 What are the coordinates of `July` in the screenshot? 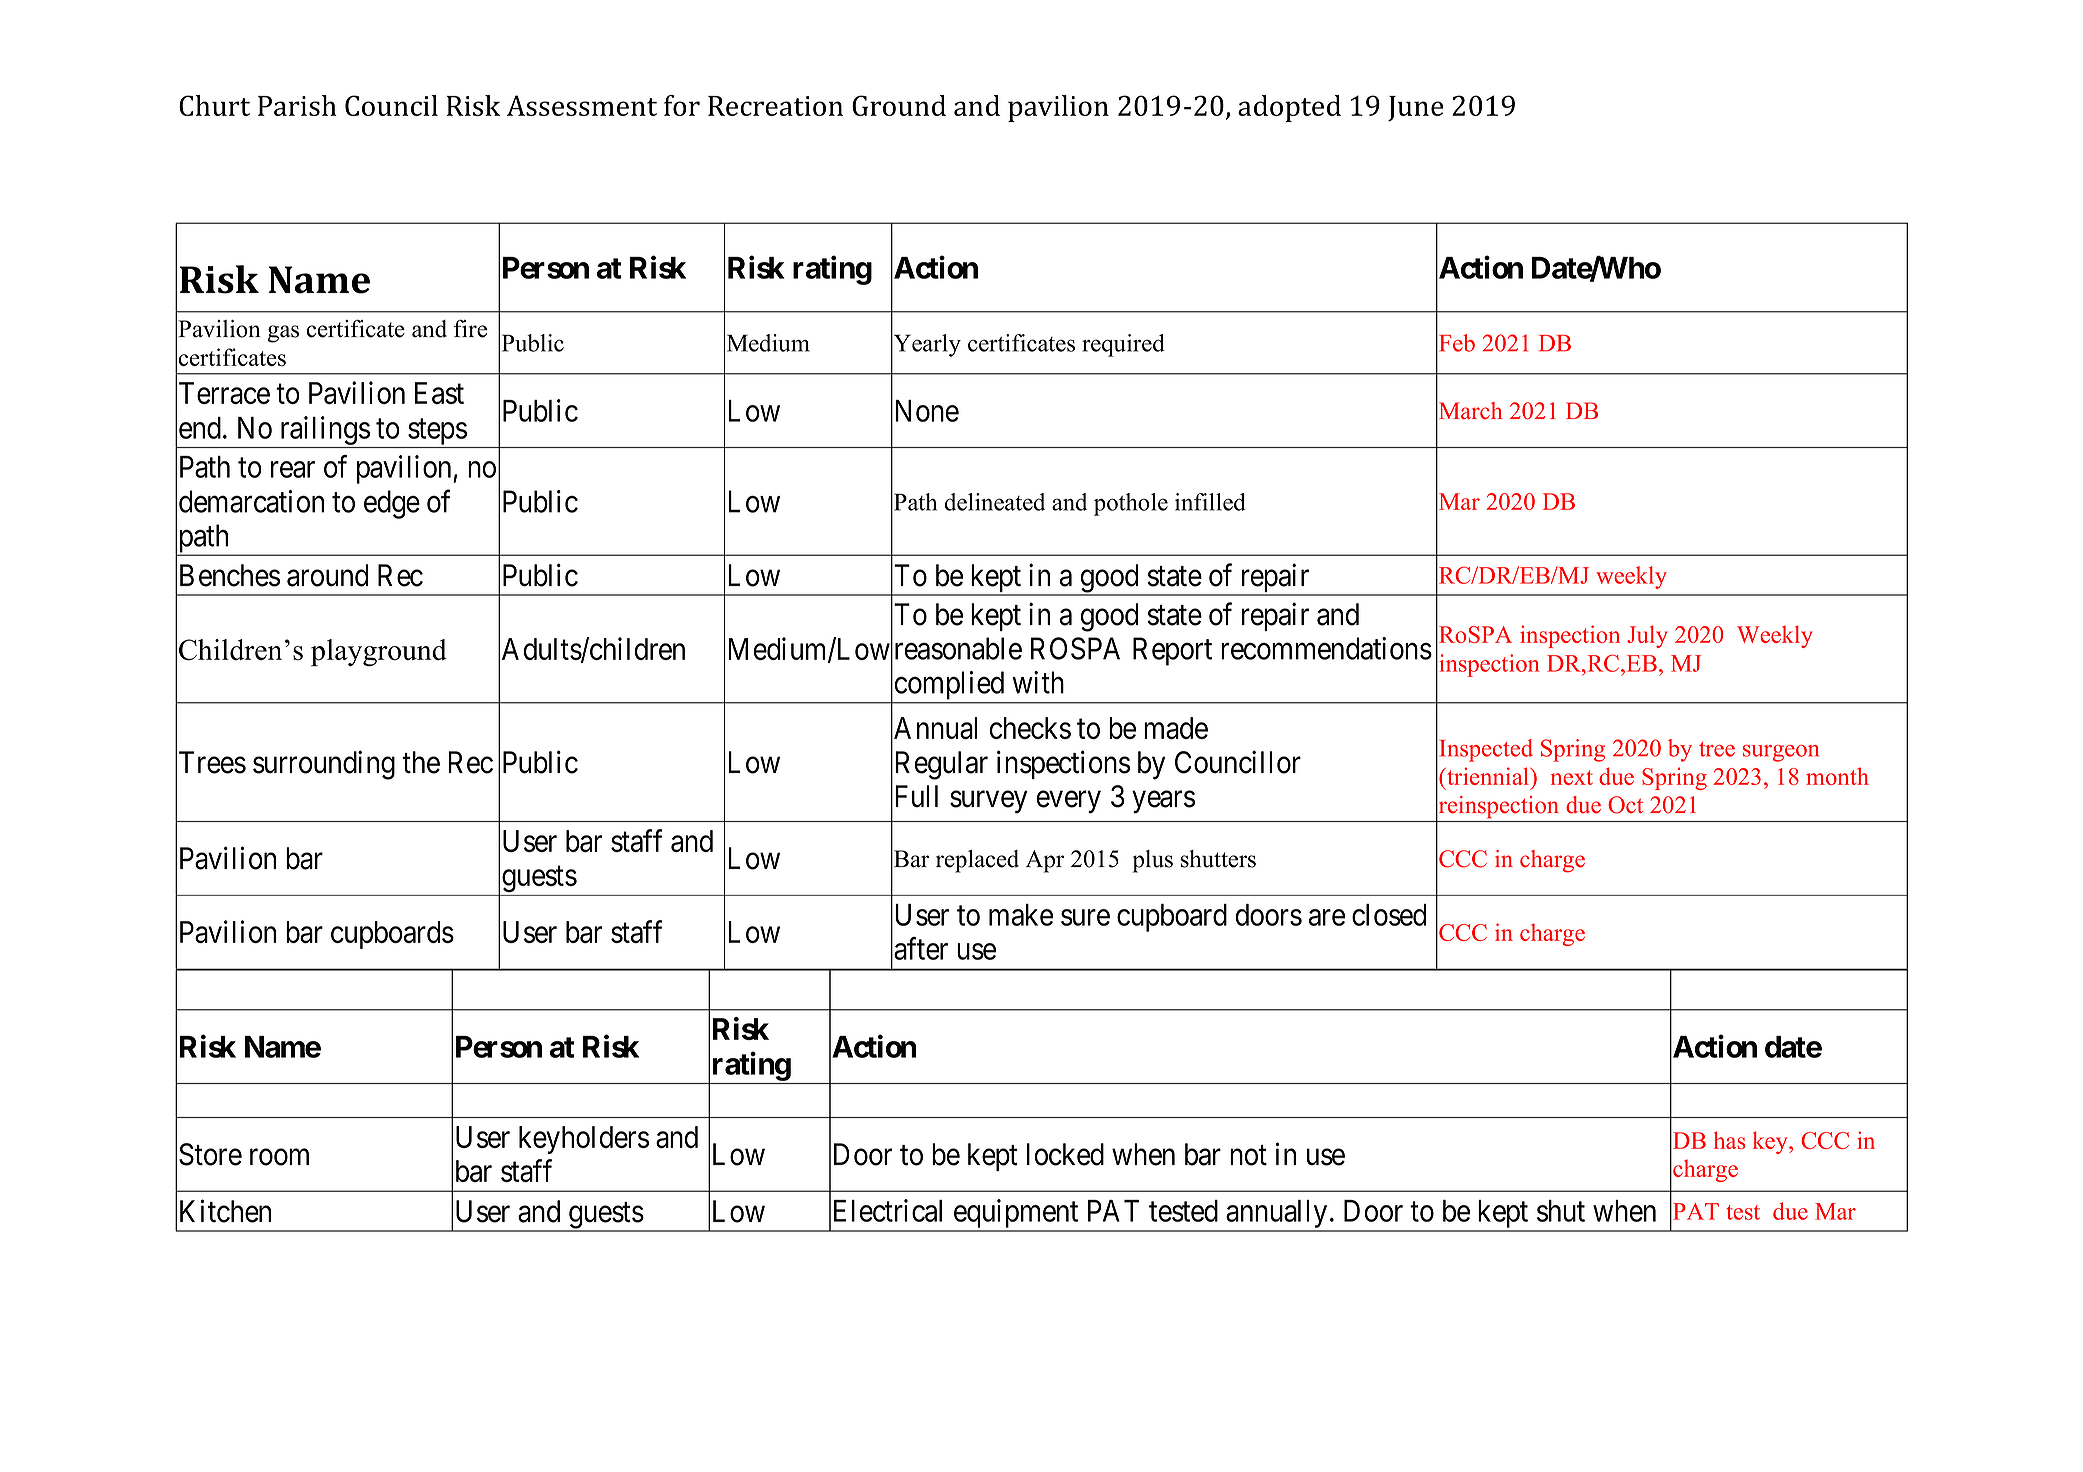 It's located at (1647, 636).
